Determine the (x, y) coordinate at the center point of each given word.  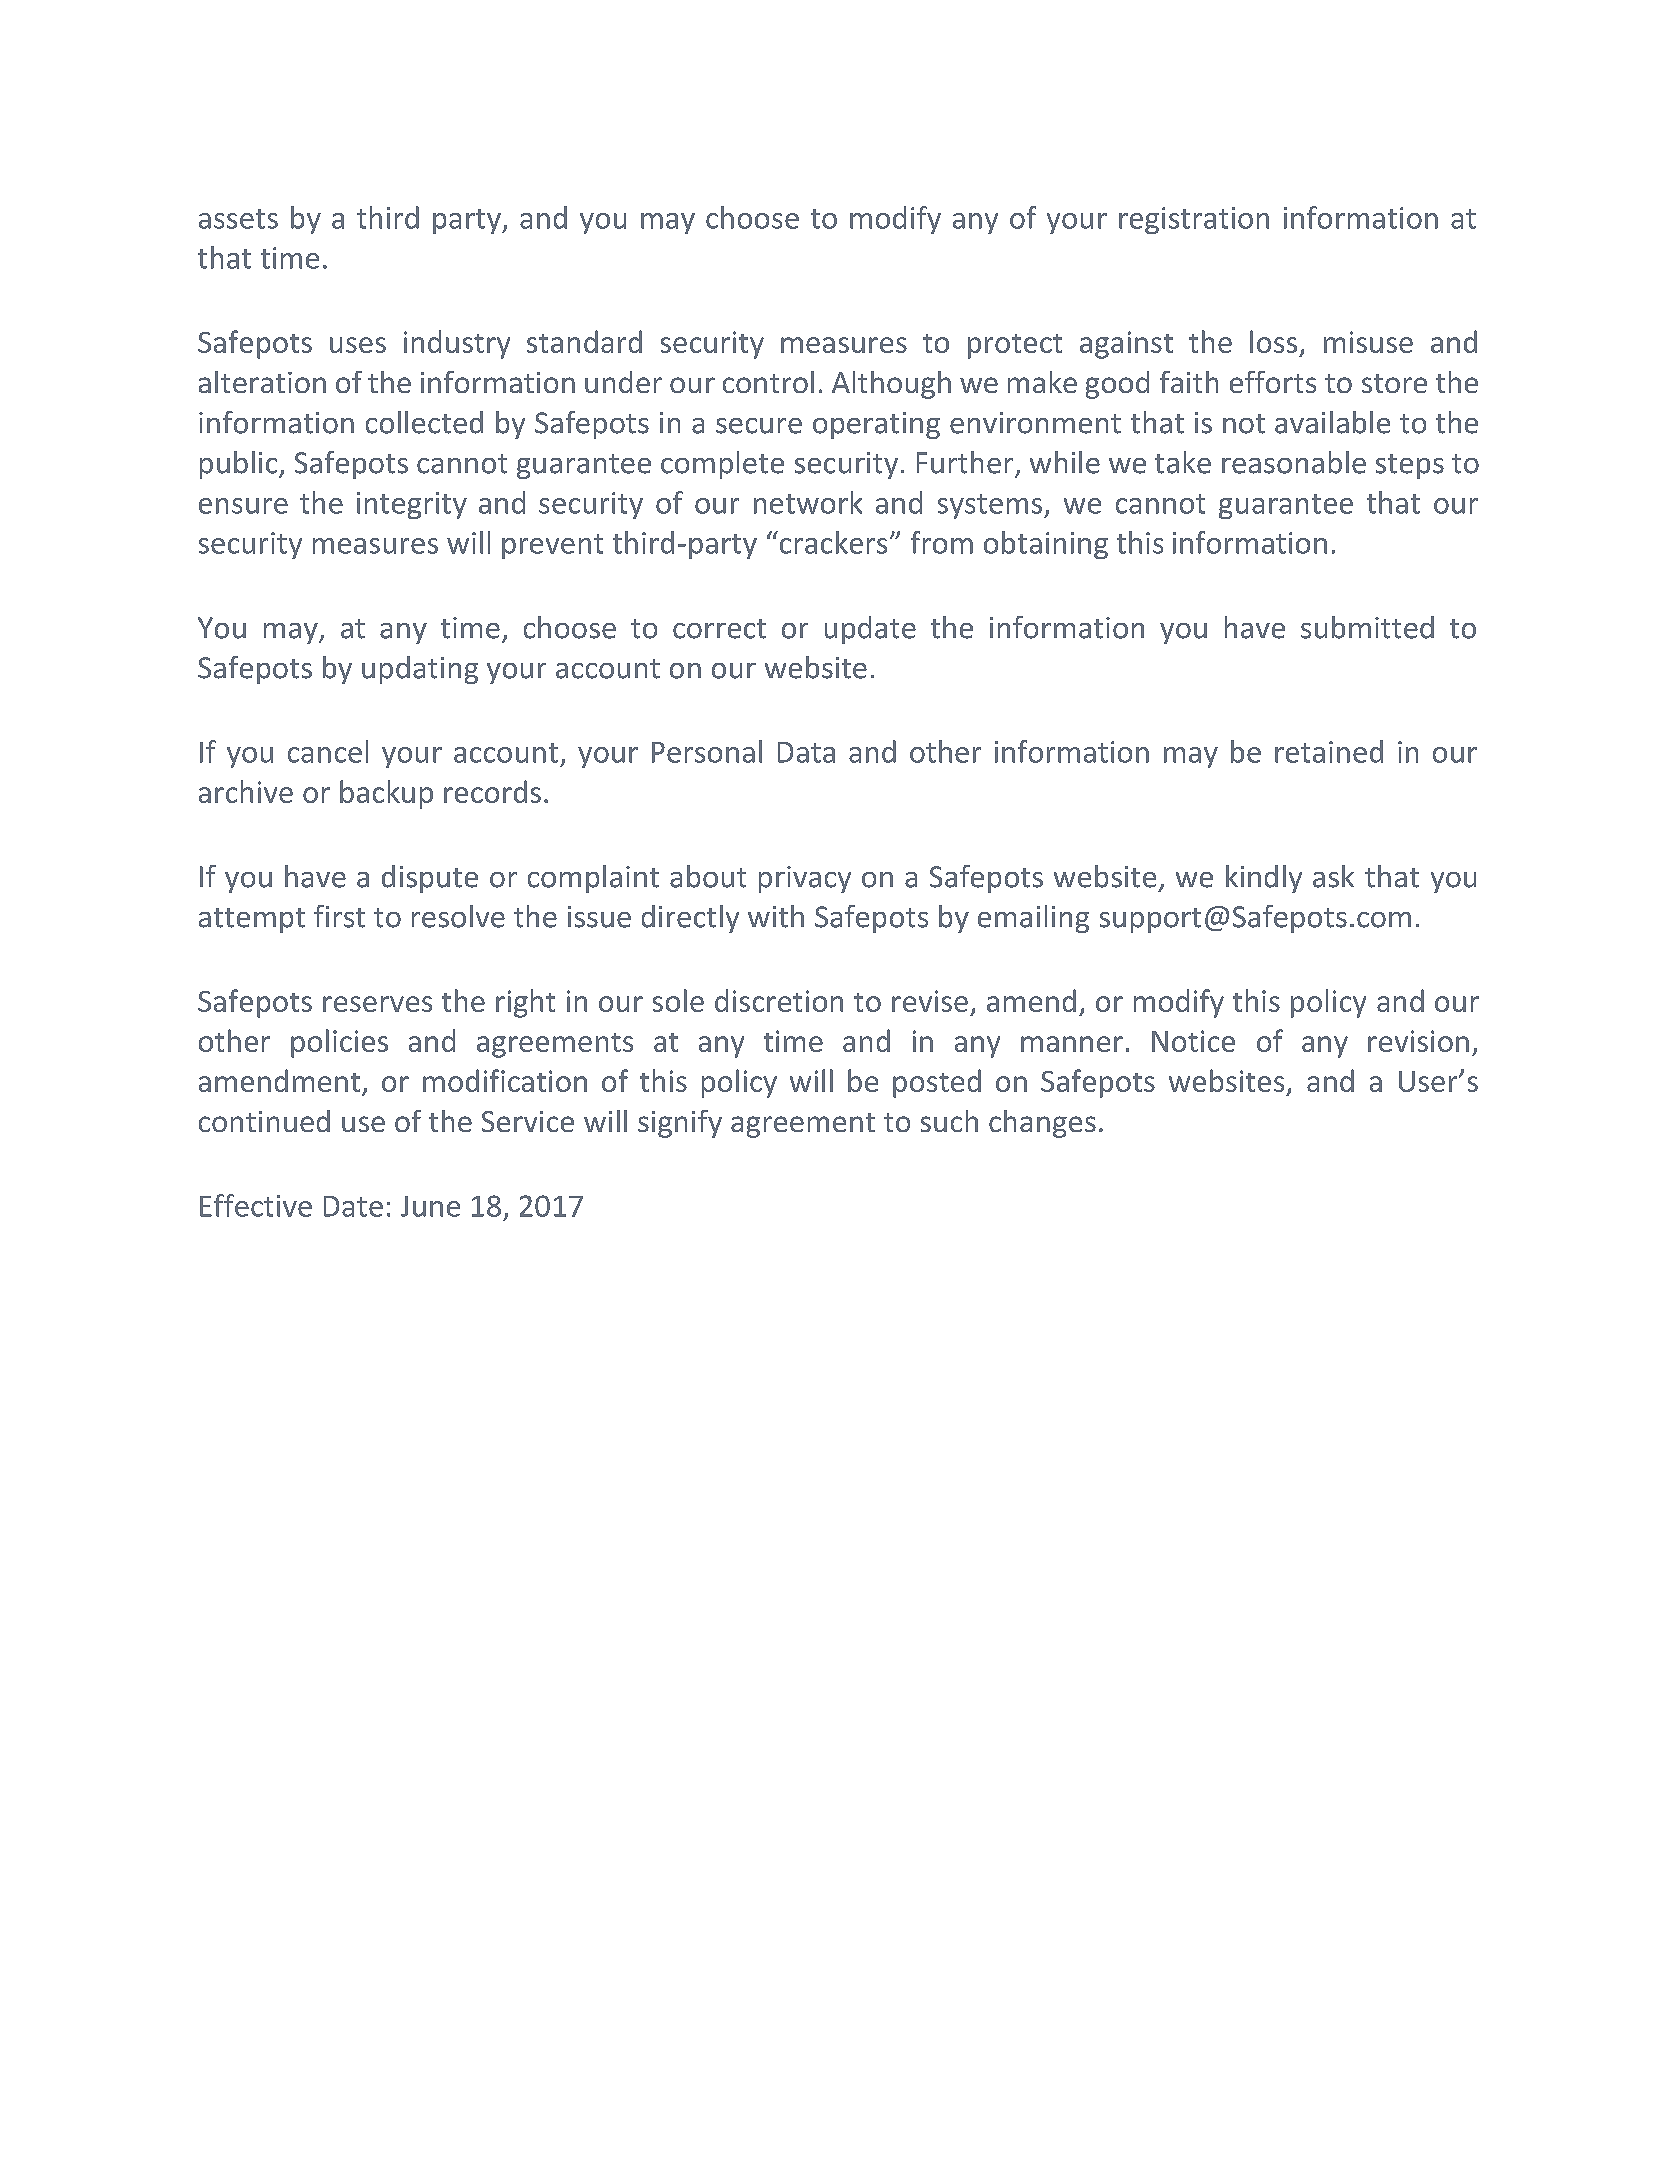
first (339, 916)
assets (238, 219)
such (949, 1121)
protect (1015, 346)
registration (1194, 220)
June (430, 1206)
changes (1042, 1124)
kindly (1264, 879)
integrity (412, 505)
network (808, 502)
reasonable (1294, 462)
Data (806, 752)
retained (1329, 751)
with (776, 916)
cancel (328, 751)
